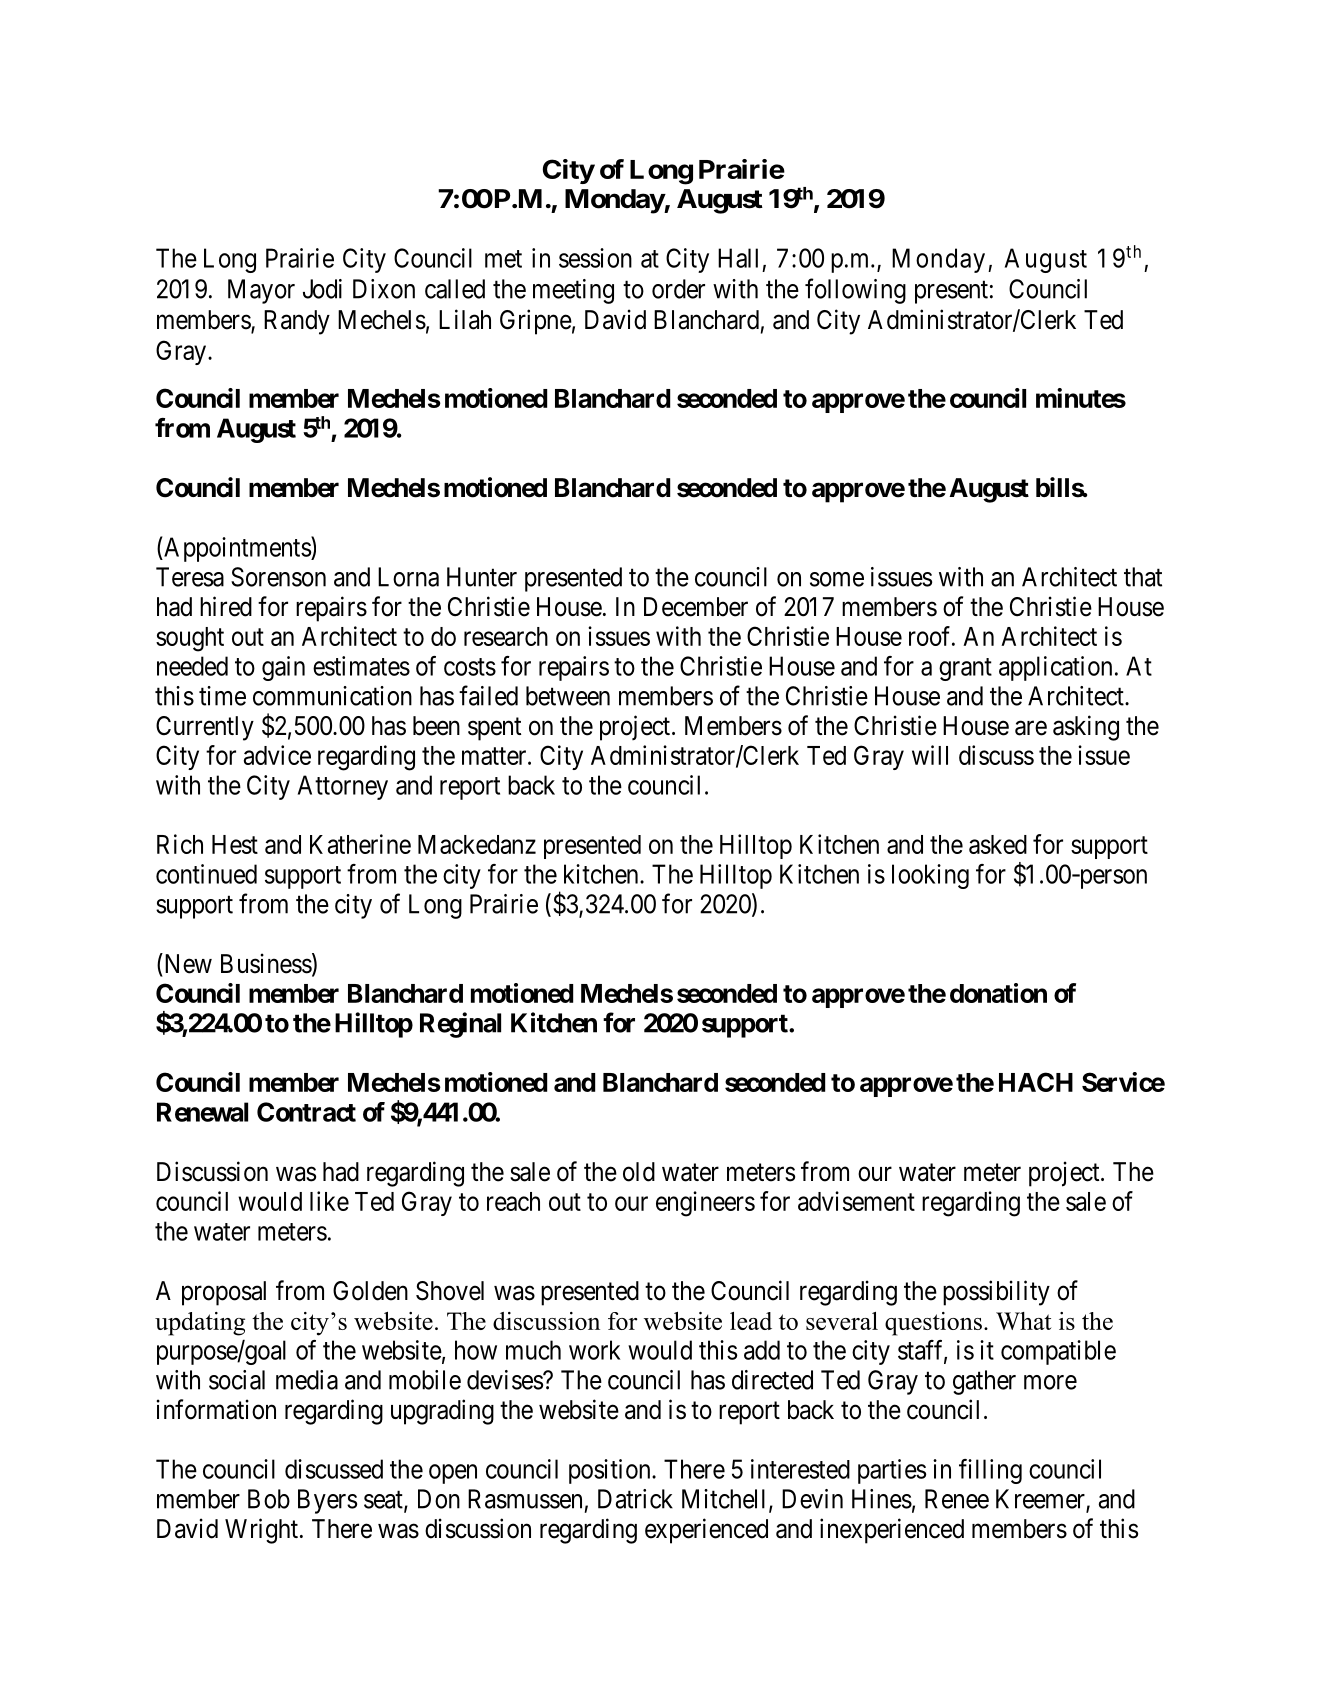 This image has height=1707, width=1319. I want to click on Jodi, so click(322, 289).
